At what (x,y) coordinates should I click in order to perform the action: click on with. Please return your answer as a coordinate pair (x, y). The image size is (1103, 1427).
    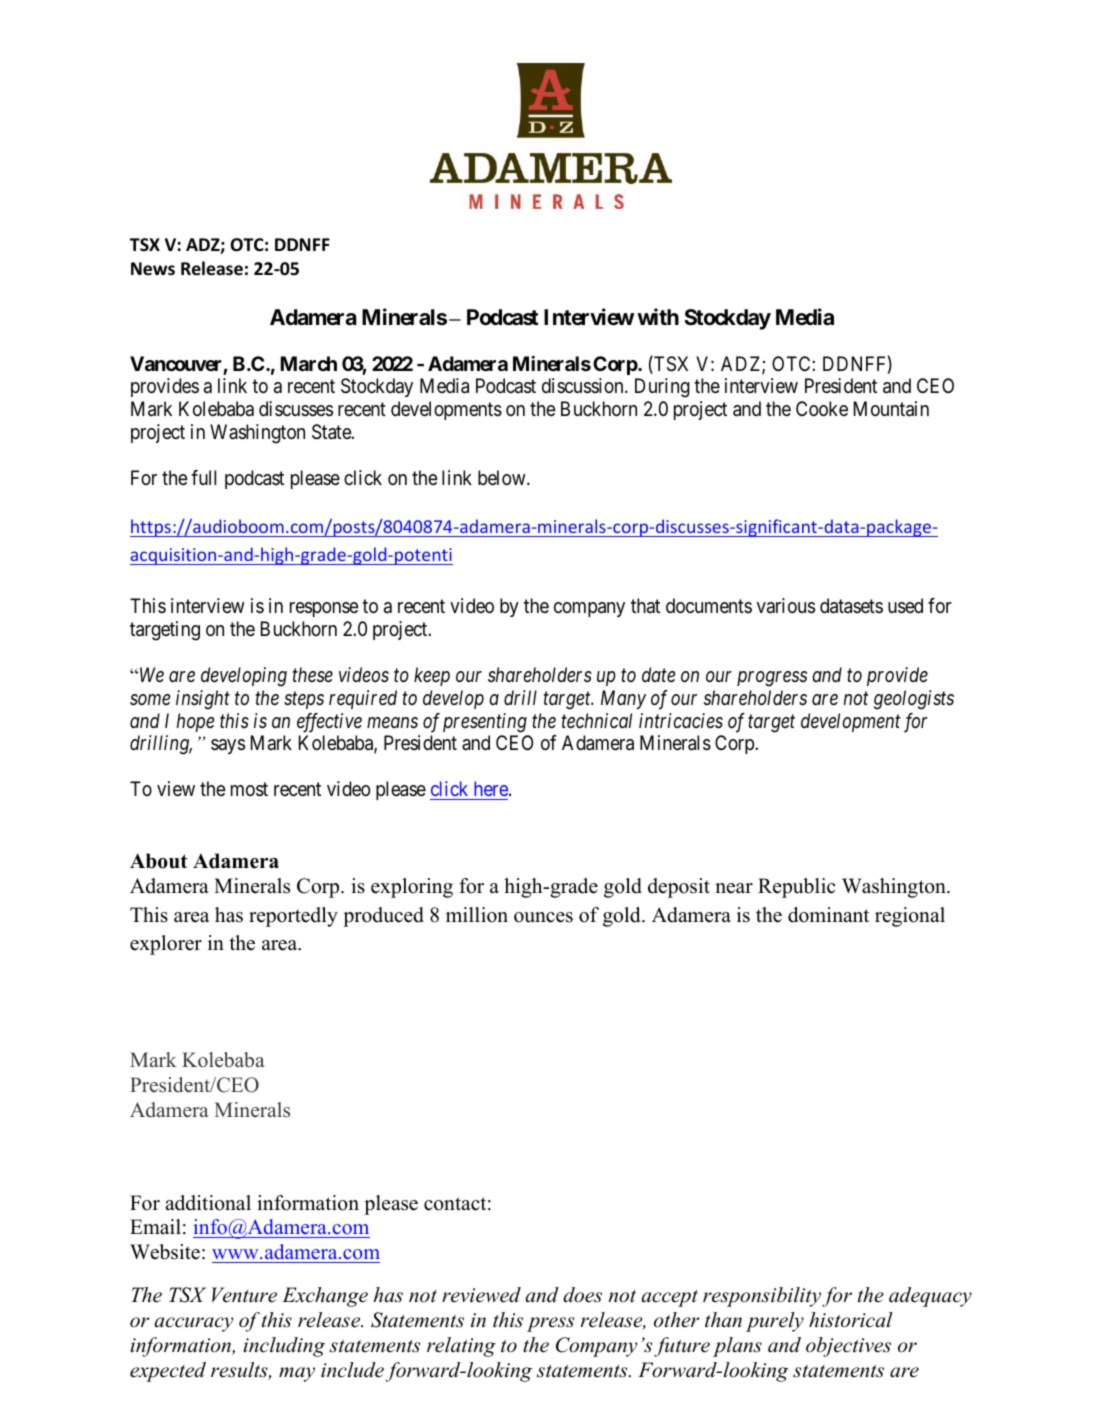
    Looking at the image, I should click on (658, 316).
